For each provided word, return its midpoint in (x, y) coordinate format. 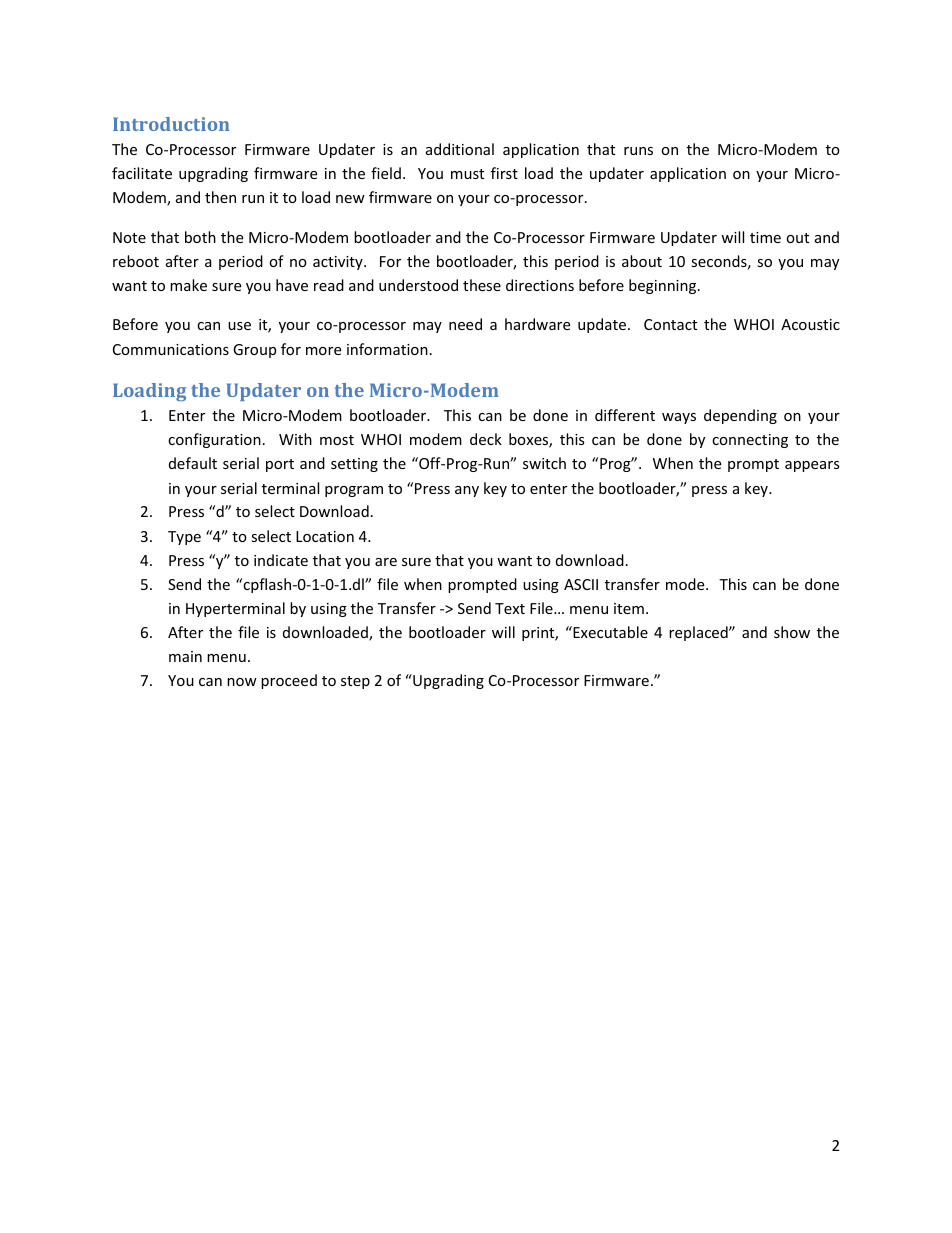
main (185, 656)
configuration (214, 440)
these (482, 285)
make (188, 285)
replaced (699, 633)
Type (184, 538)
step (355, 682)
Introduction (171, 124)
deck (486, 439)
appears (812, 466)
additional (460, 149)
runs (638, 151)
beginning (664, 286)
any (467, 491)
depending (740, 416)
